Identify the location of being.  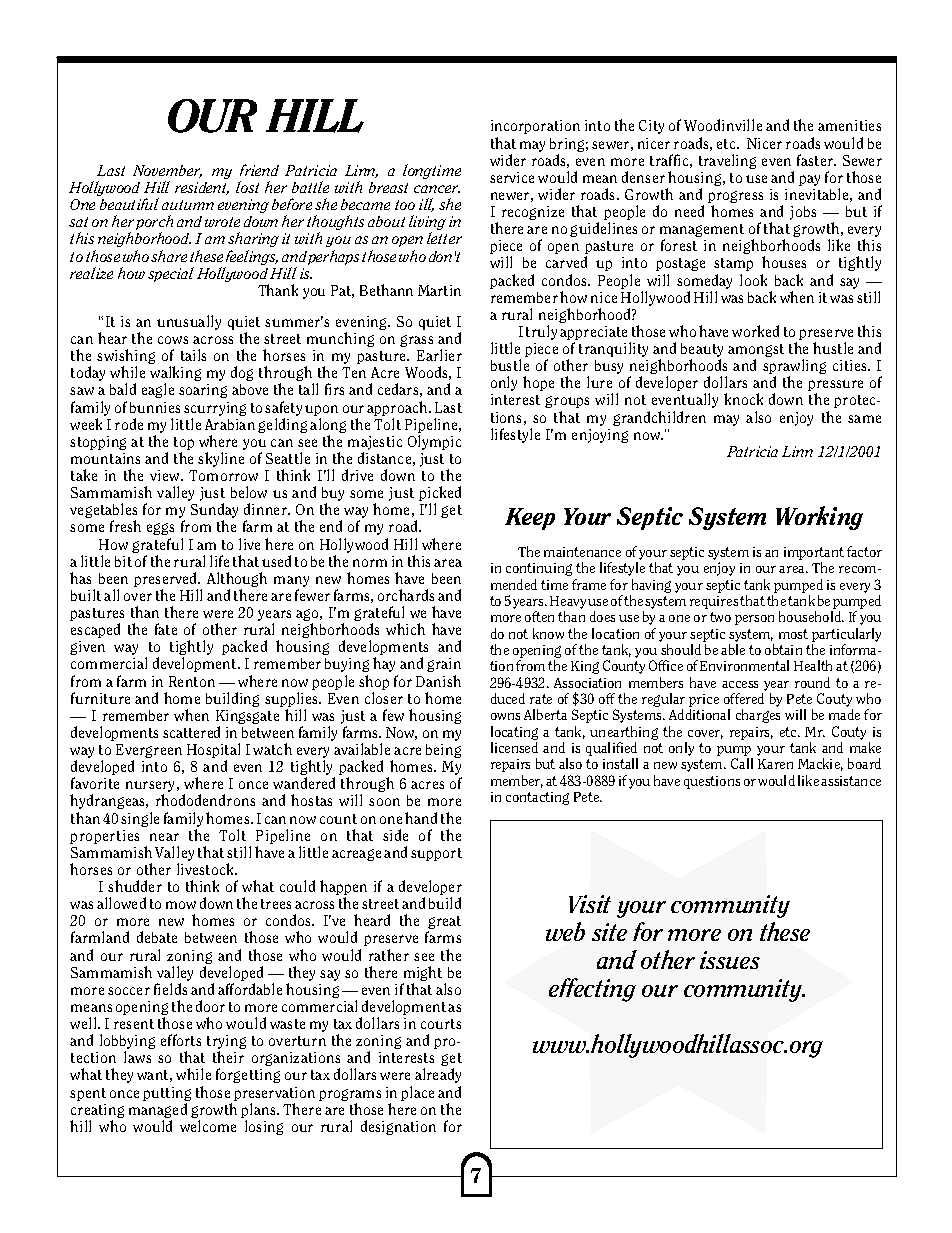
(443, 751).
